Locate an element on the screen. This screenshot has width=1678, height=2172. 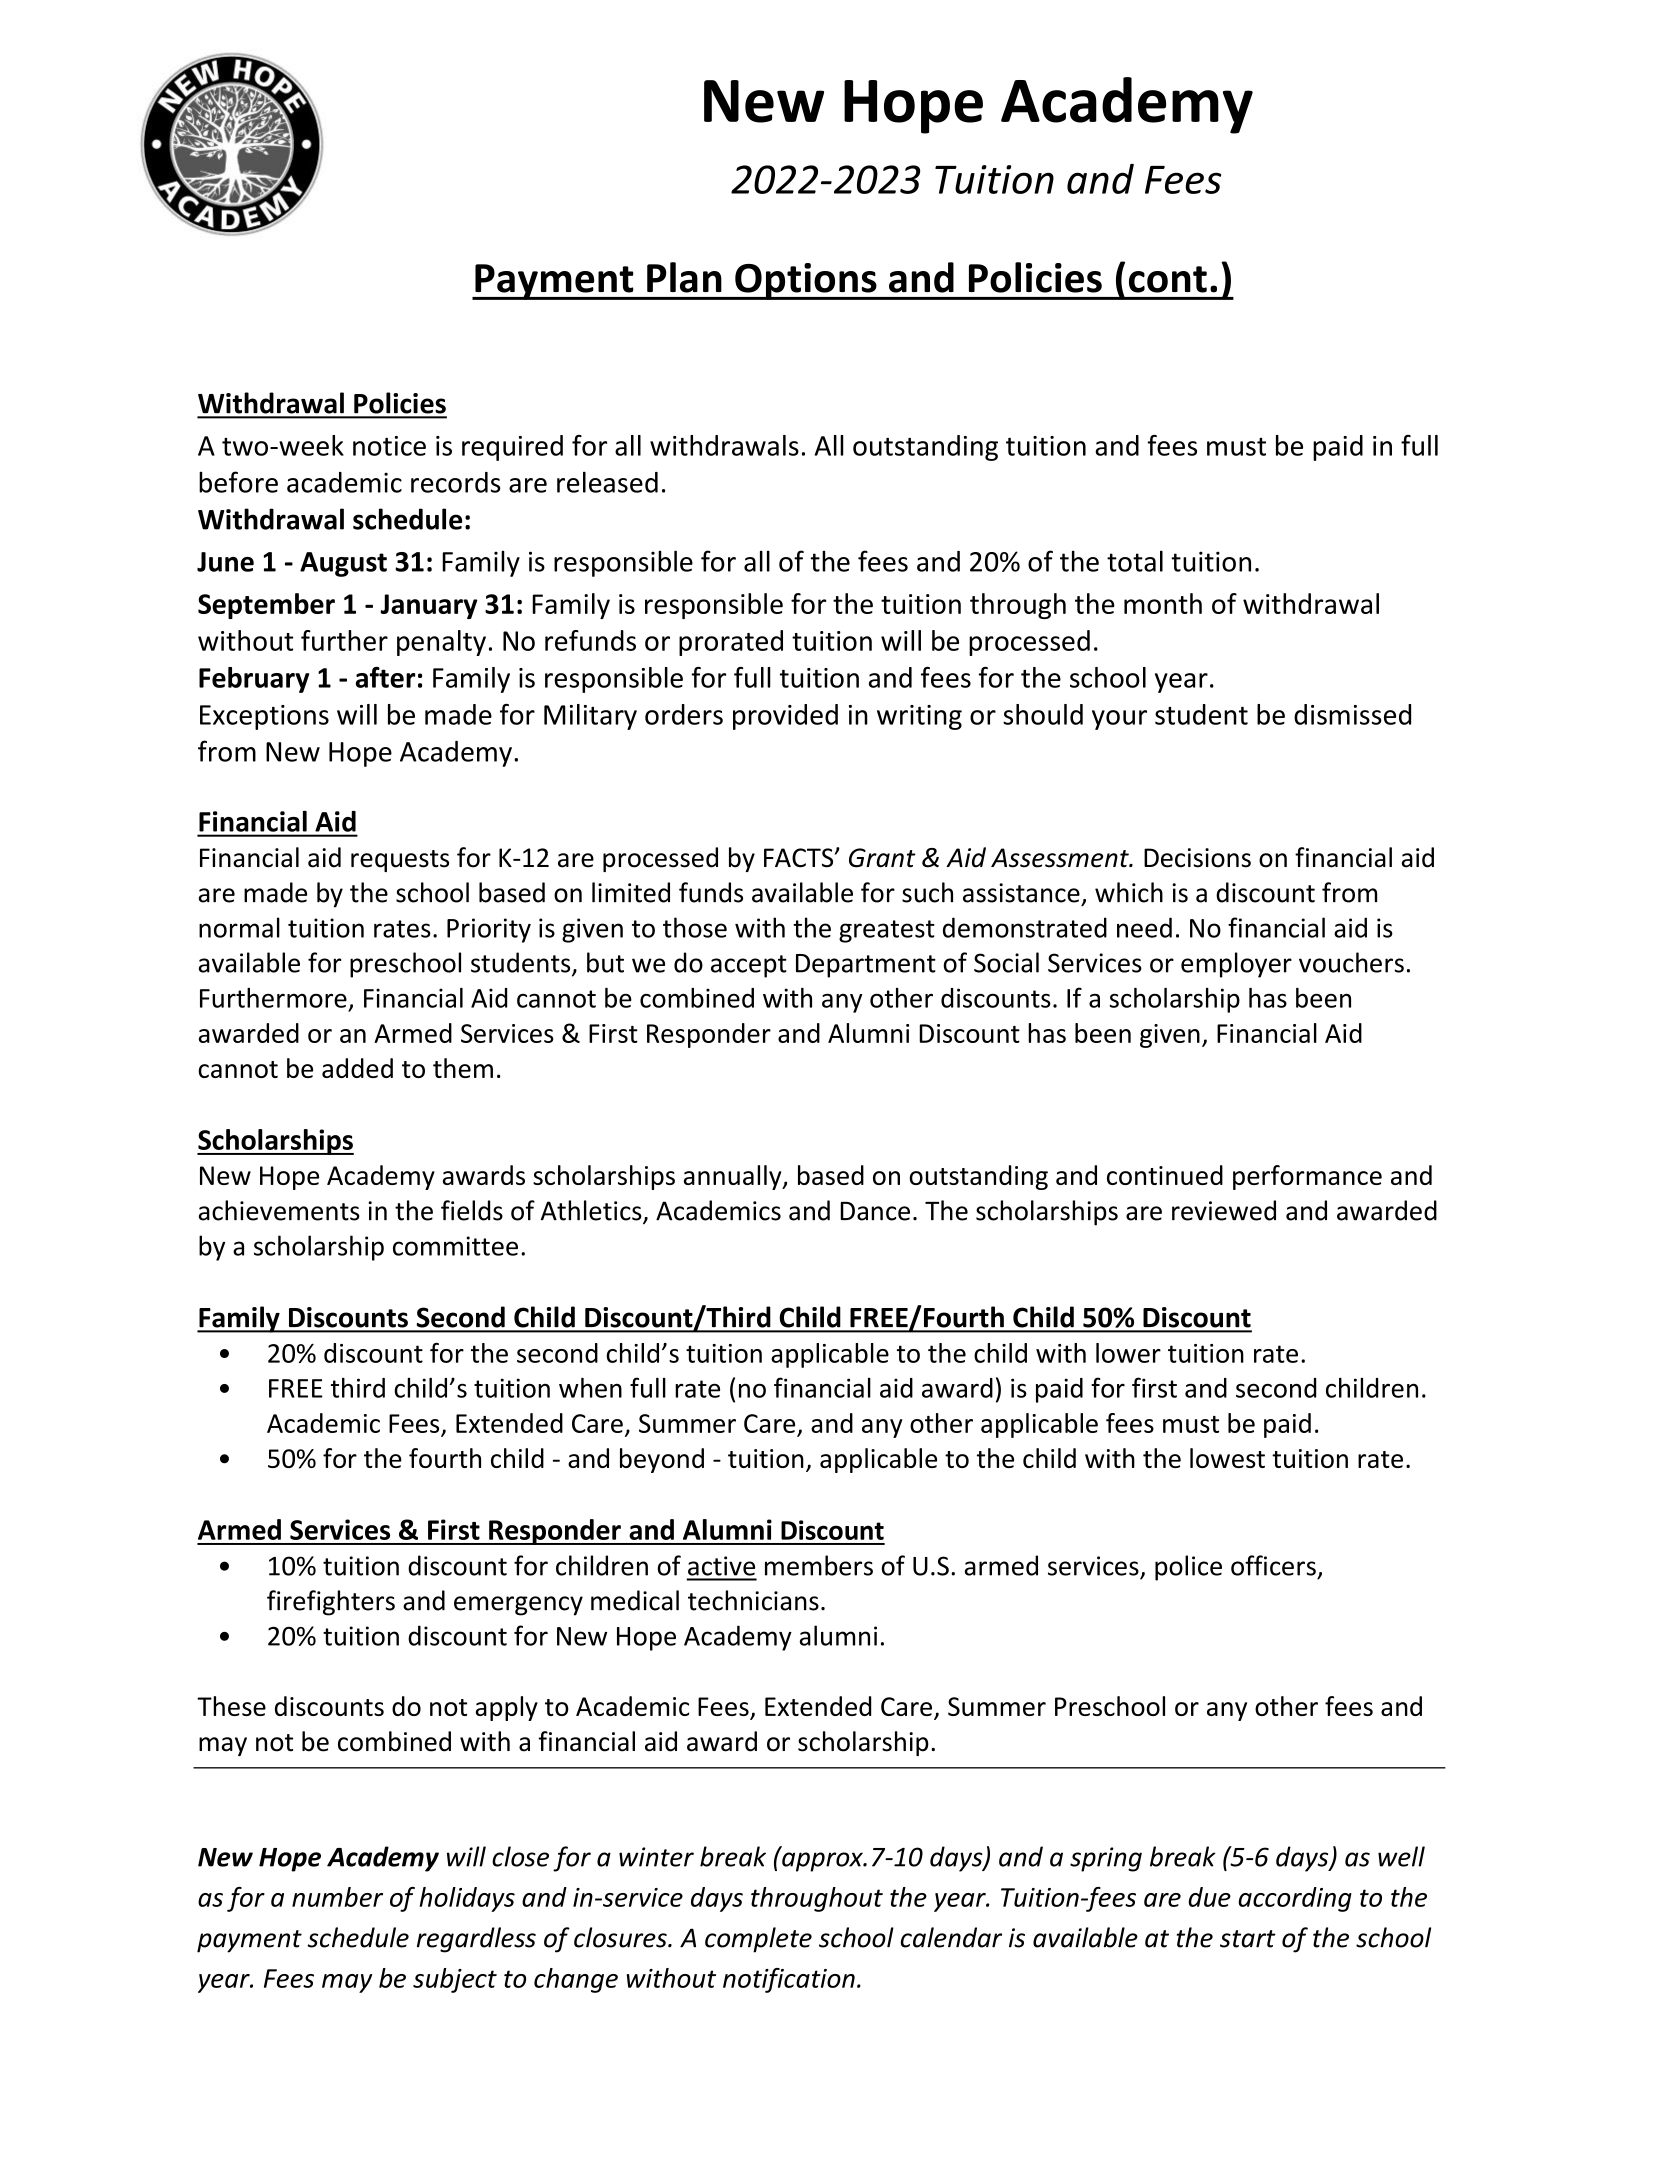
complete is located at coordinates (758, 1940).
